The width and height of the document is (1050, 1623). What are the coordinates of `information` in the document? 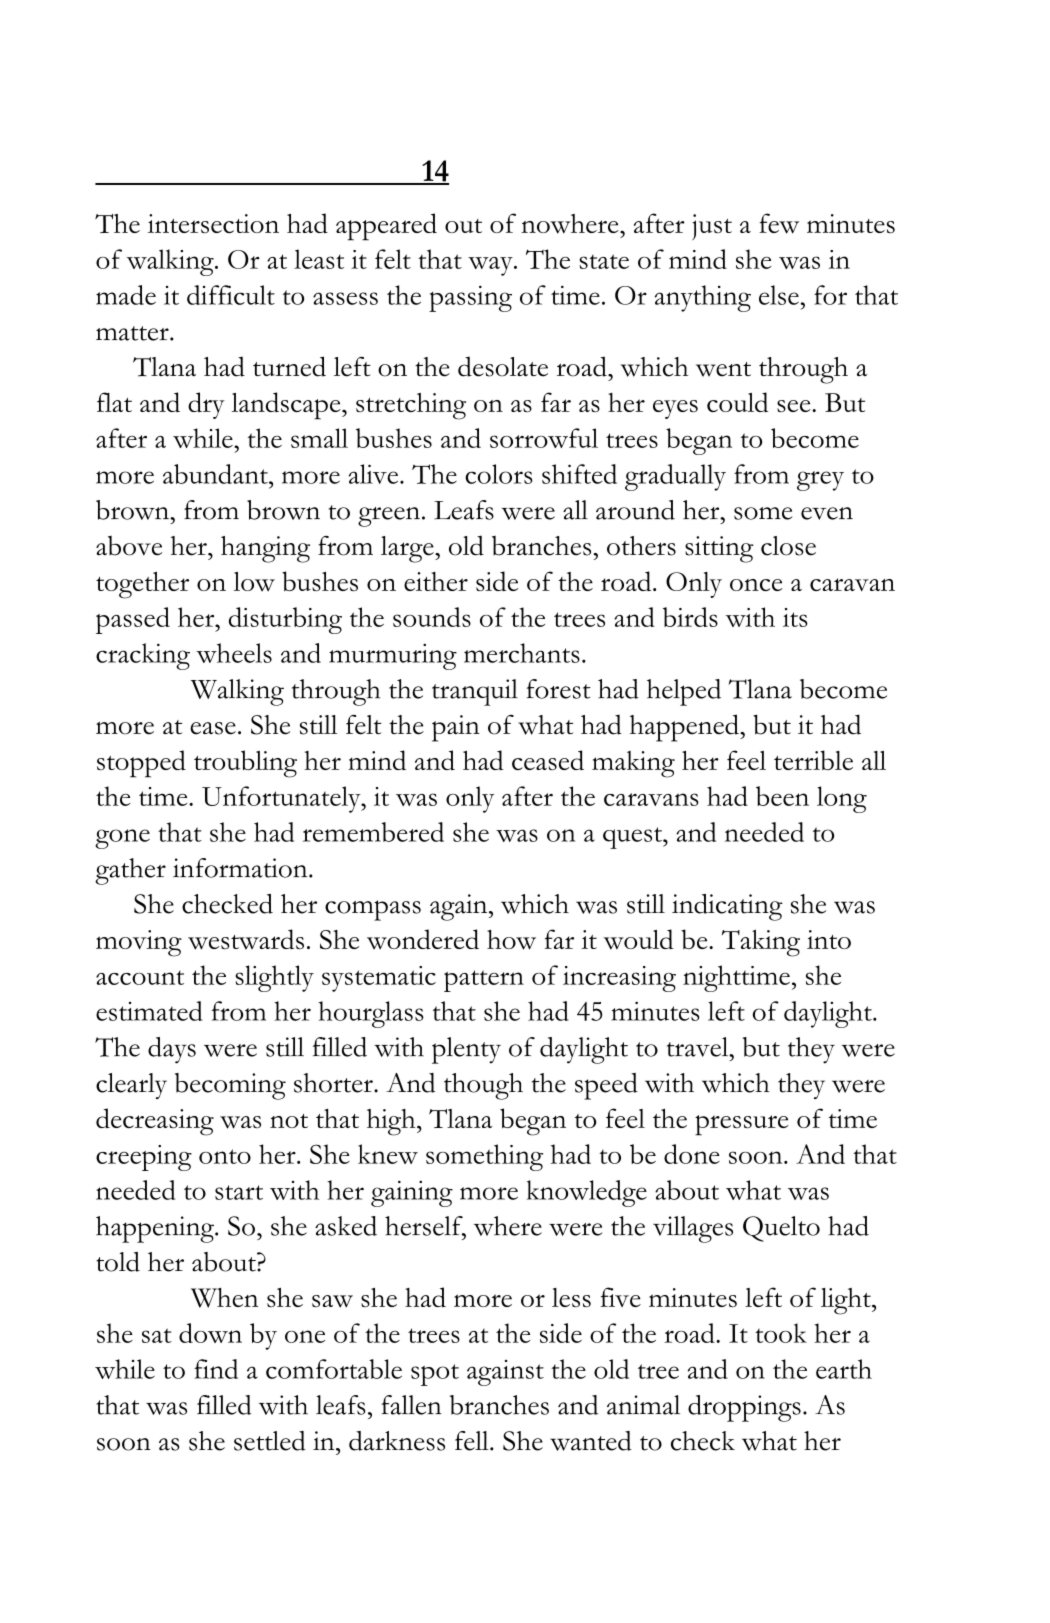 It's located at (241, 868).
